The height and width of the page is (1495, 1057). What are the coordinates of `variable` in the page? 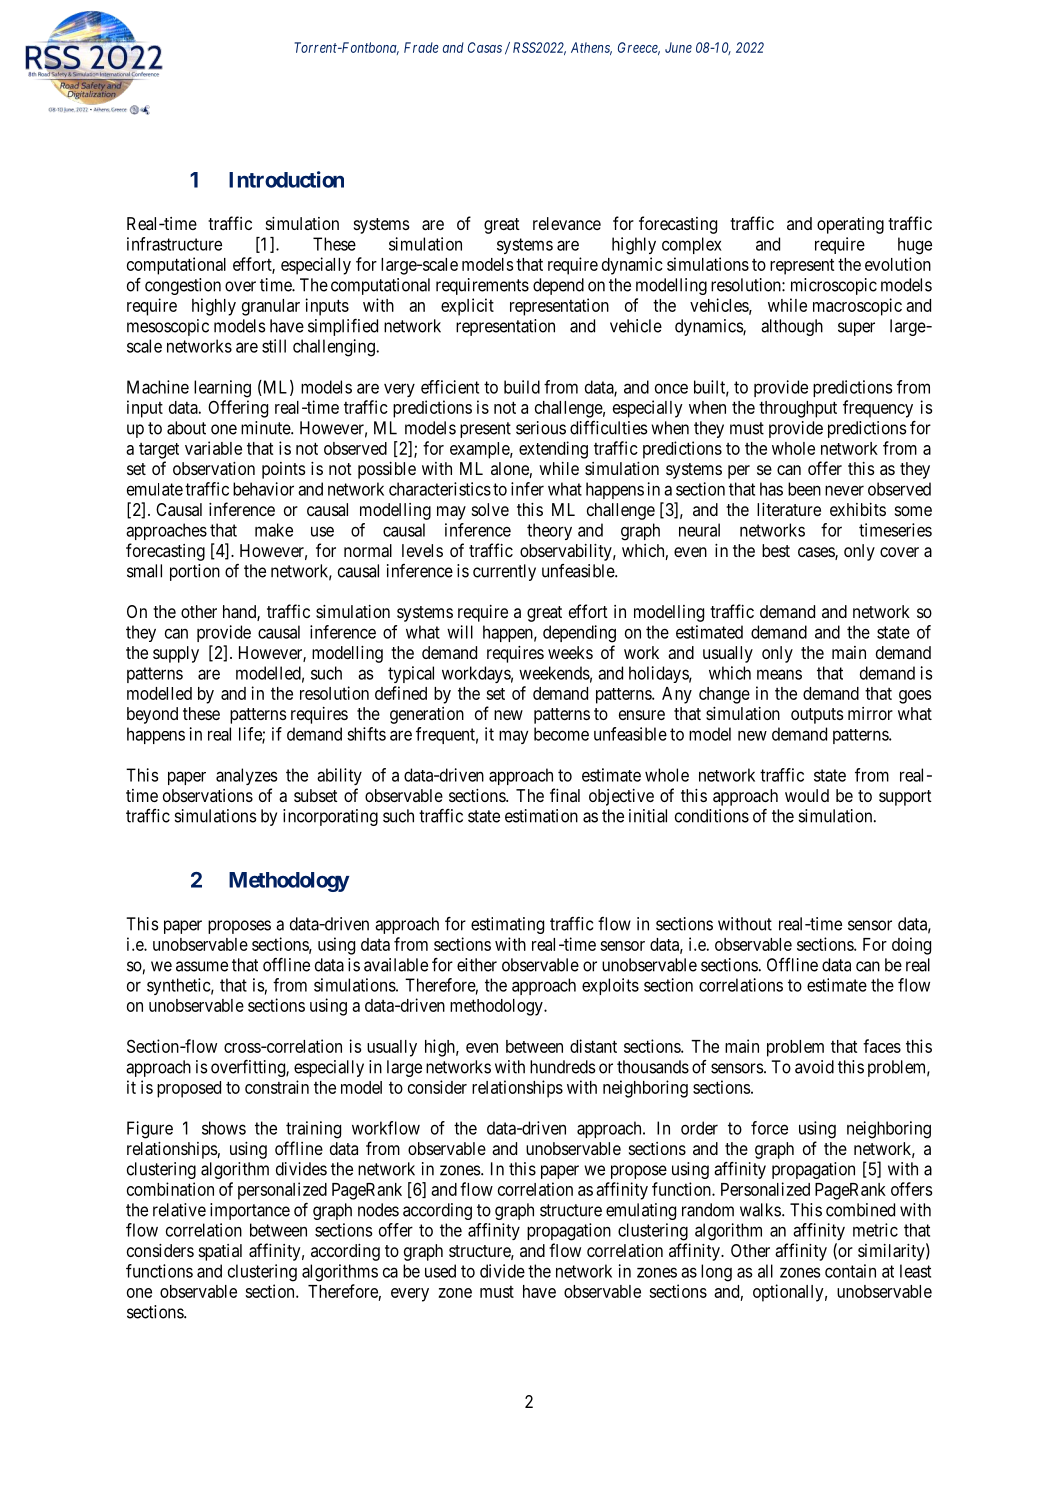 It's located at (213, 448).
